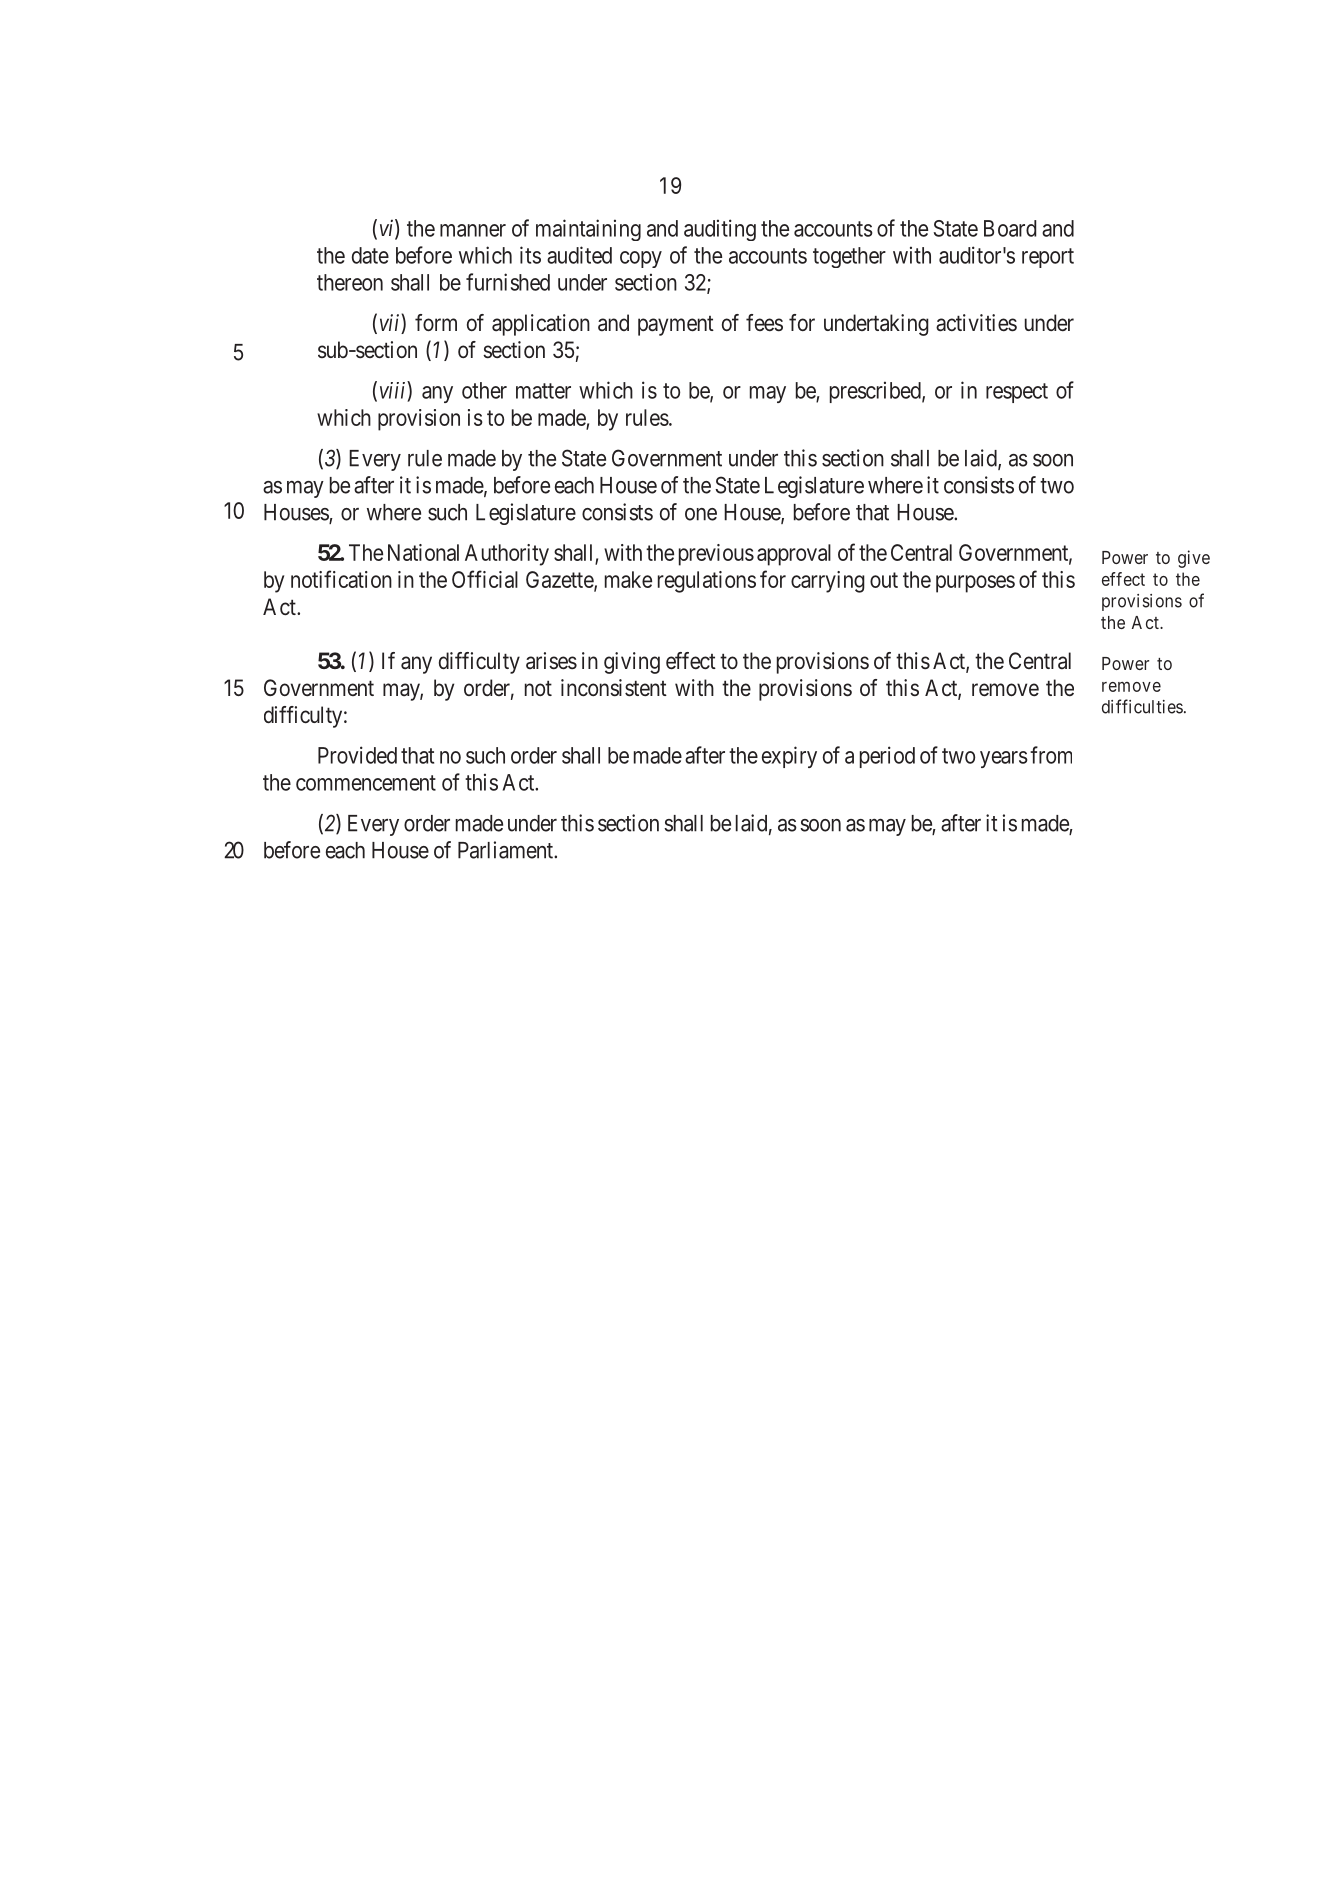  Describe the element at coordinates (720, 230) in the page. I see `auditing` at that location.
